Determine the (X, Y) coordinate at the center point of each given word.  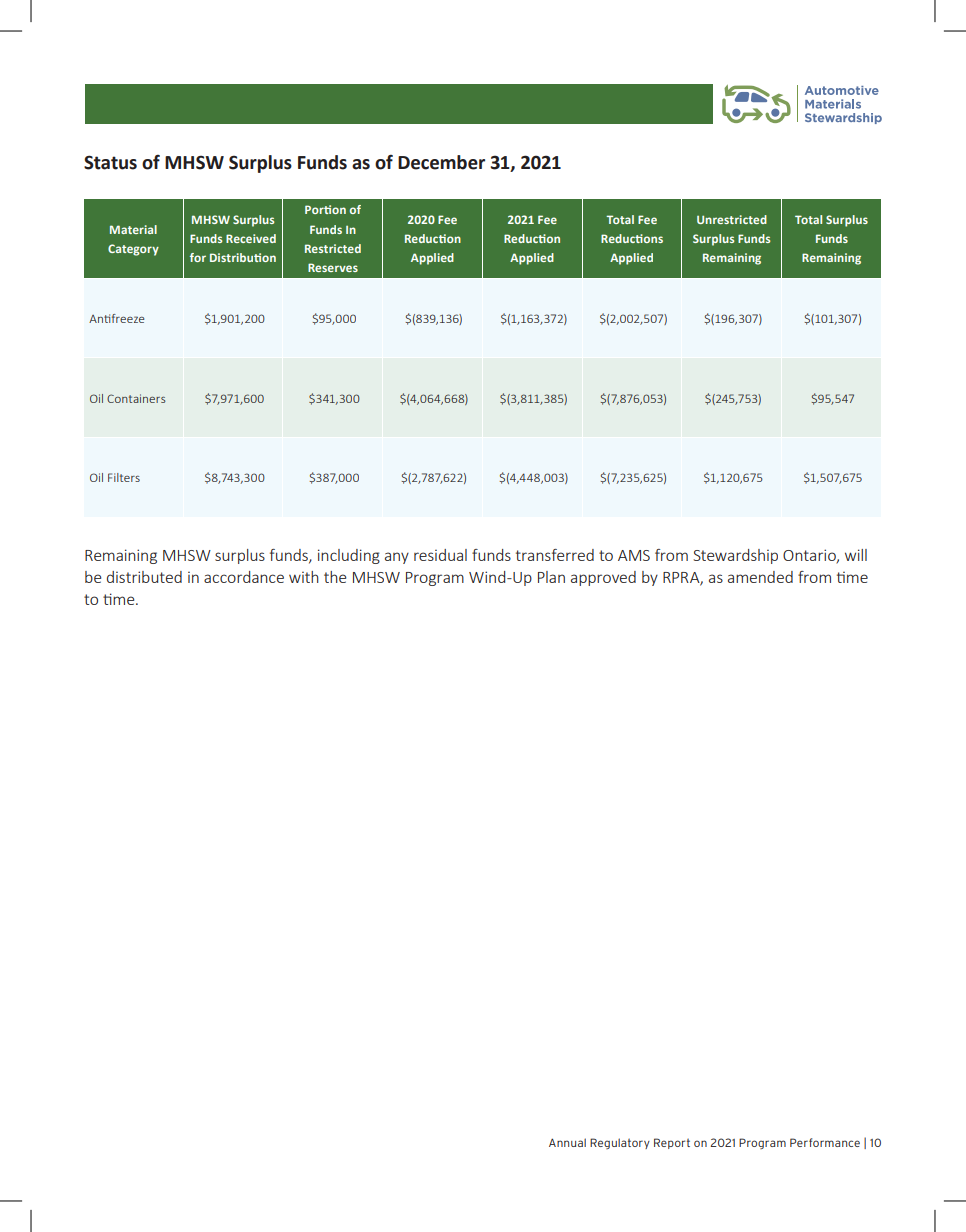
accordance (244, 577)
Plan (551, 577)
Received (251, 238)
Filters (124, 477)
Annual (567, 1142)
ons (653, 239)
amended (760, 577)
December (441, 162)
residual (440, 555)
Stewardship (735, 556)
